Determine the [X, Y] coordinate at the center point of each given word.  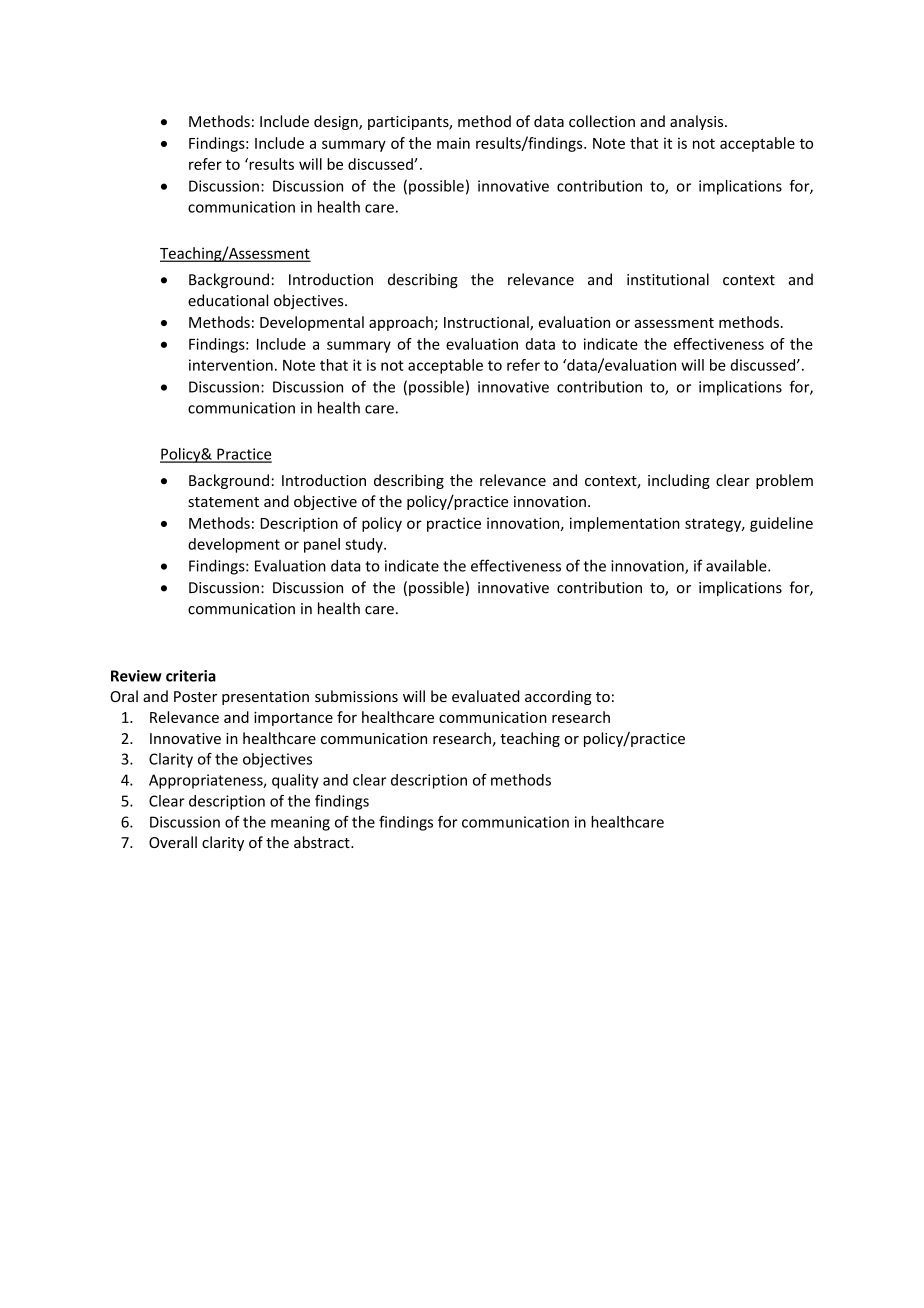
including [679, 481]
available [737, 565]
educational [228, 300]
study [365, 545]
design [337, 122]
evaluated [486, 696]
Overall [173, 842]
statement [223, 502]
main [453, 143]
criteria [191, 676]
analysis [698, 122]
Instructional [487, 323]
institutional [668, 279]
